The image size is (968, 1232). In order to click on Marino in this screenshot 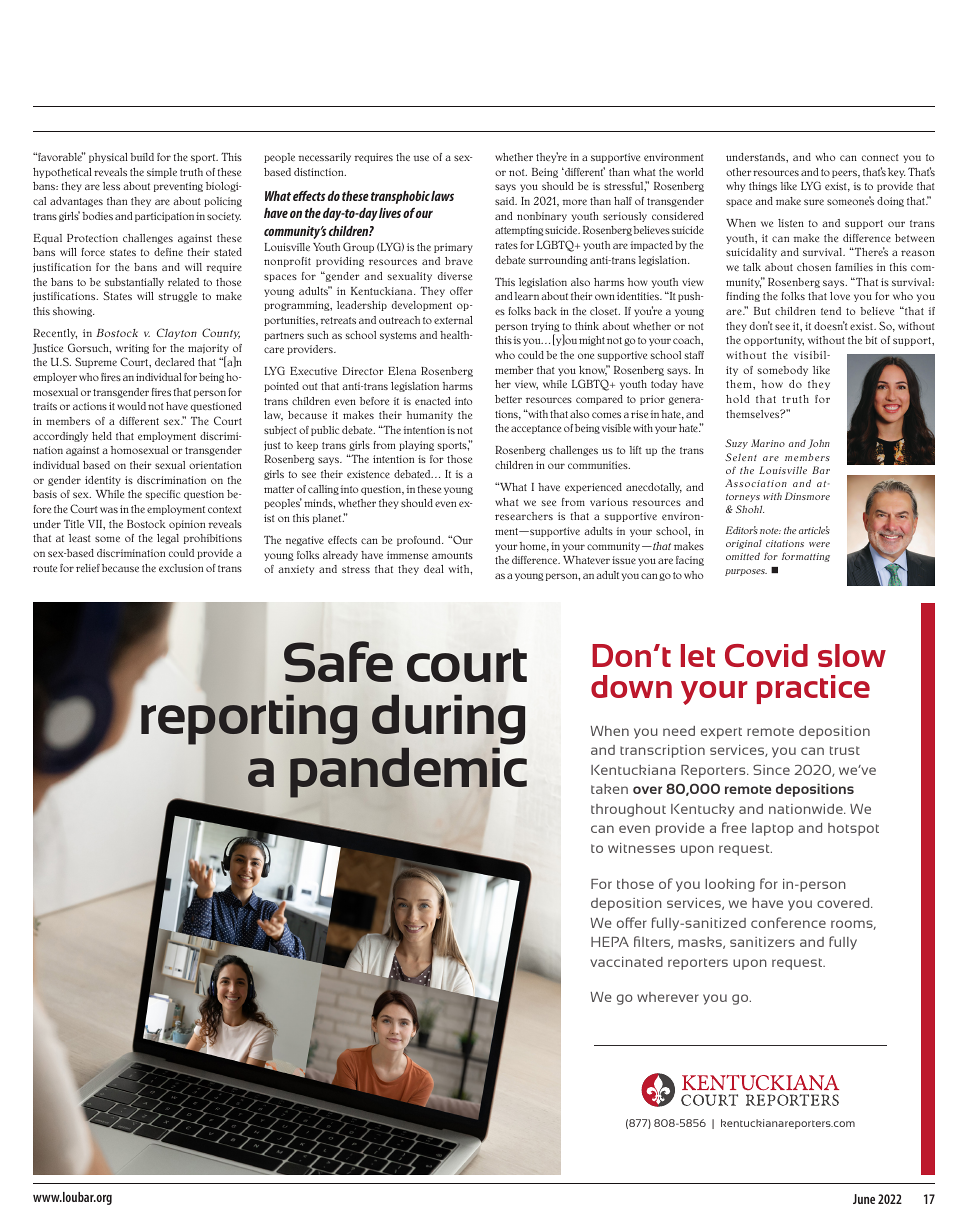, I will do `click(768, 443)`.
